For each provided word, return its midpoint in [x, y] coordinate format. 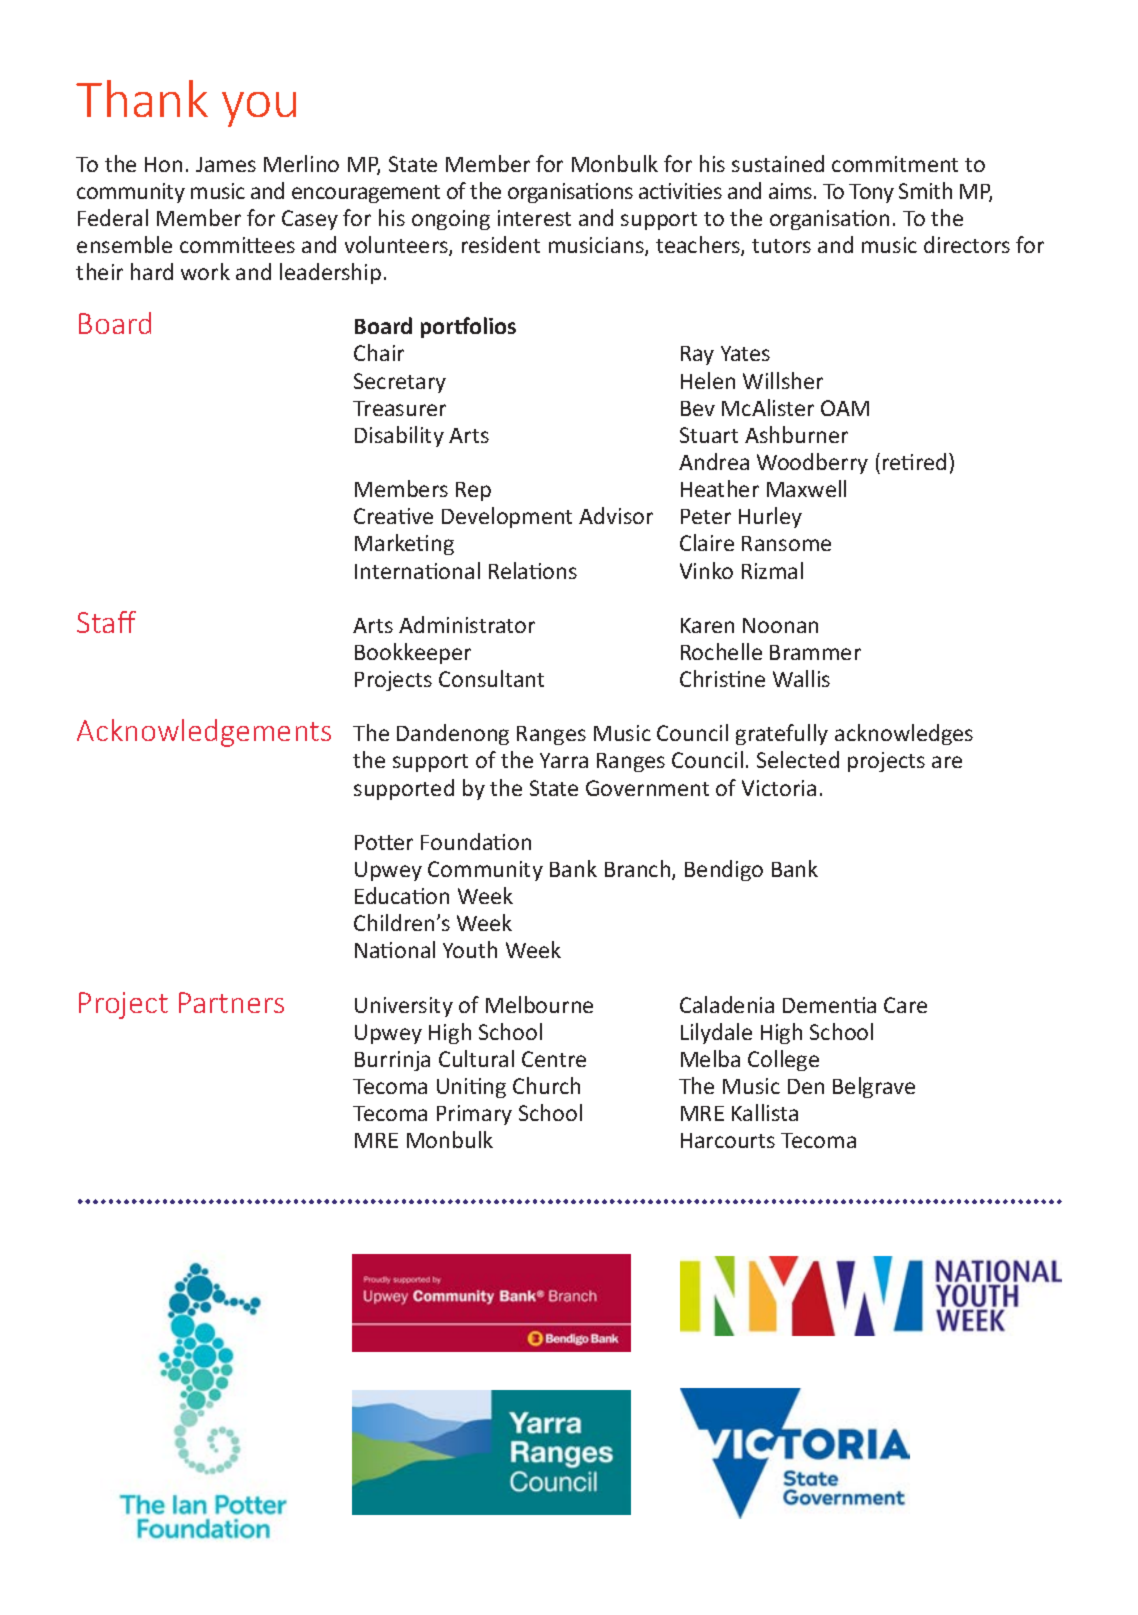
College [783, 1060]
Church [546, 1085]
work [205, 271]
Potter [384, 842]
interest [534, 218]
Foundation [476, 841]
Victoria [779, 788]
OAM [845, 408]
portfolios [468, 327]
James [226, 164]
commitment [895, 164]
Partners [231, 1002]
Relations [533, 570]
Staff [106, 622]
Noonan [780, 625]
